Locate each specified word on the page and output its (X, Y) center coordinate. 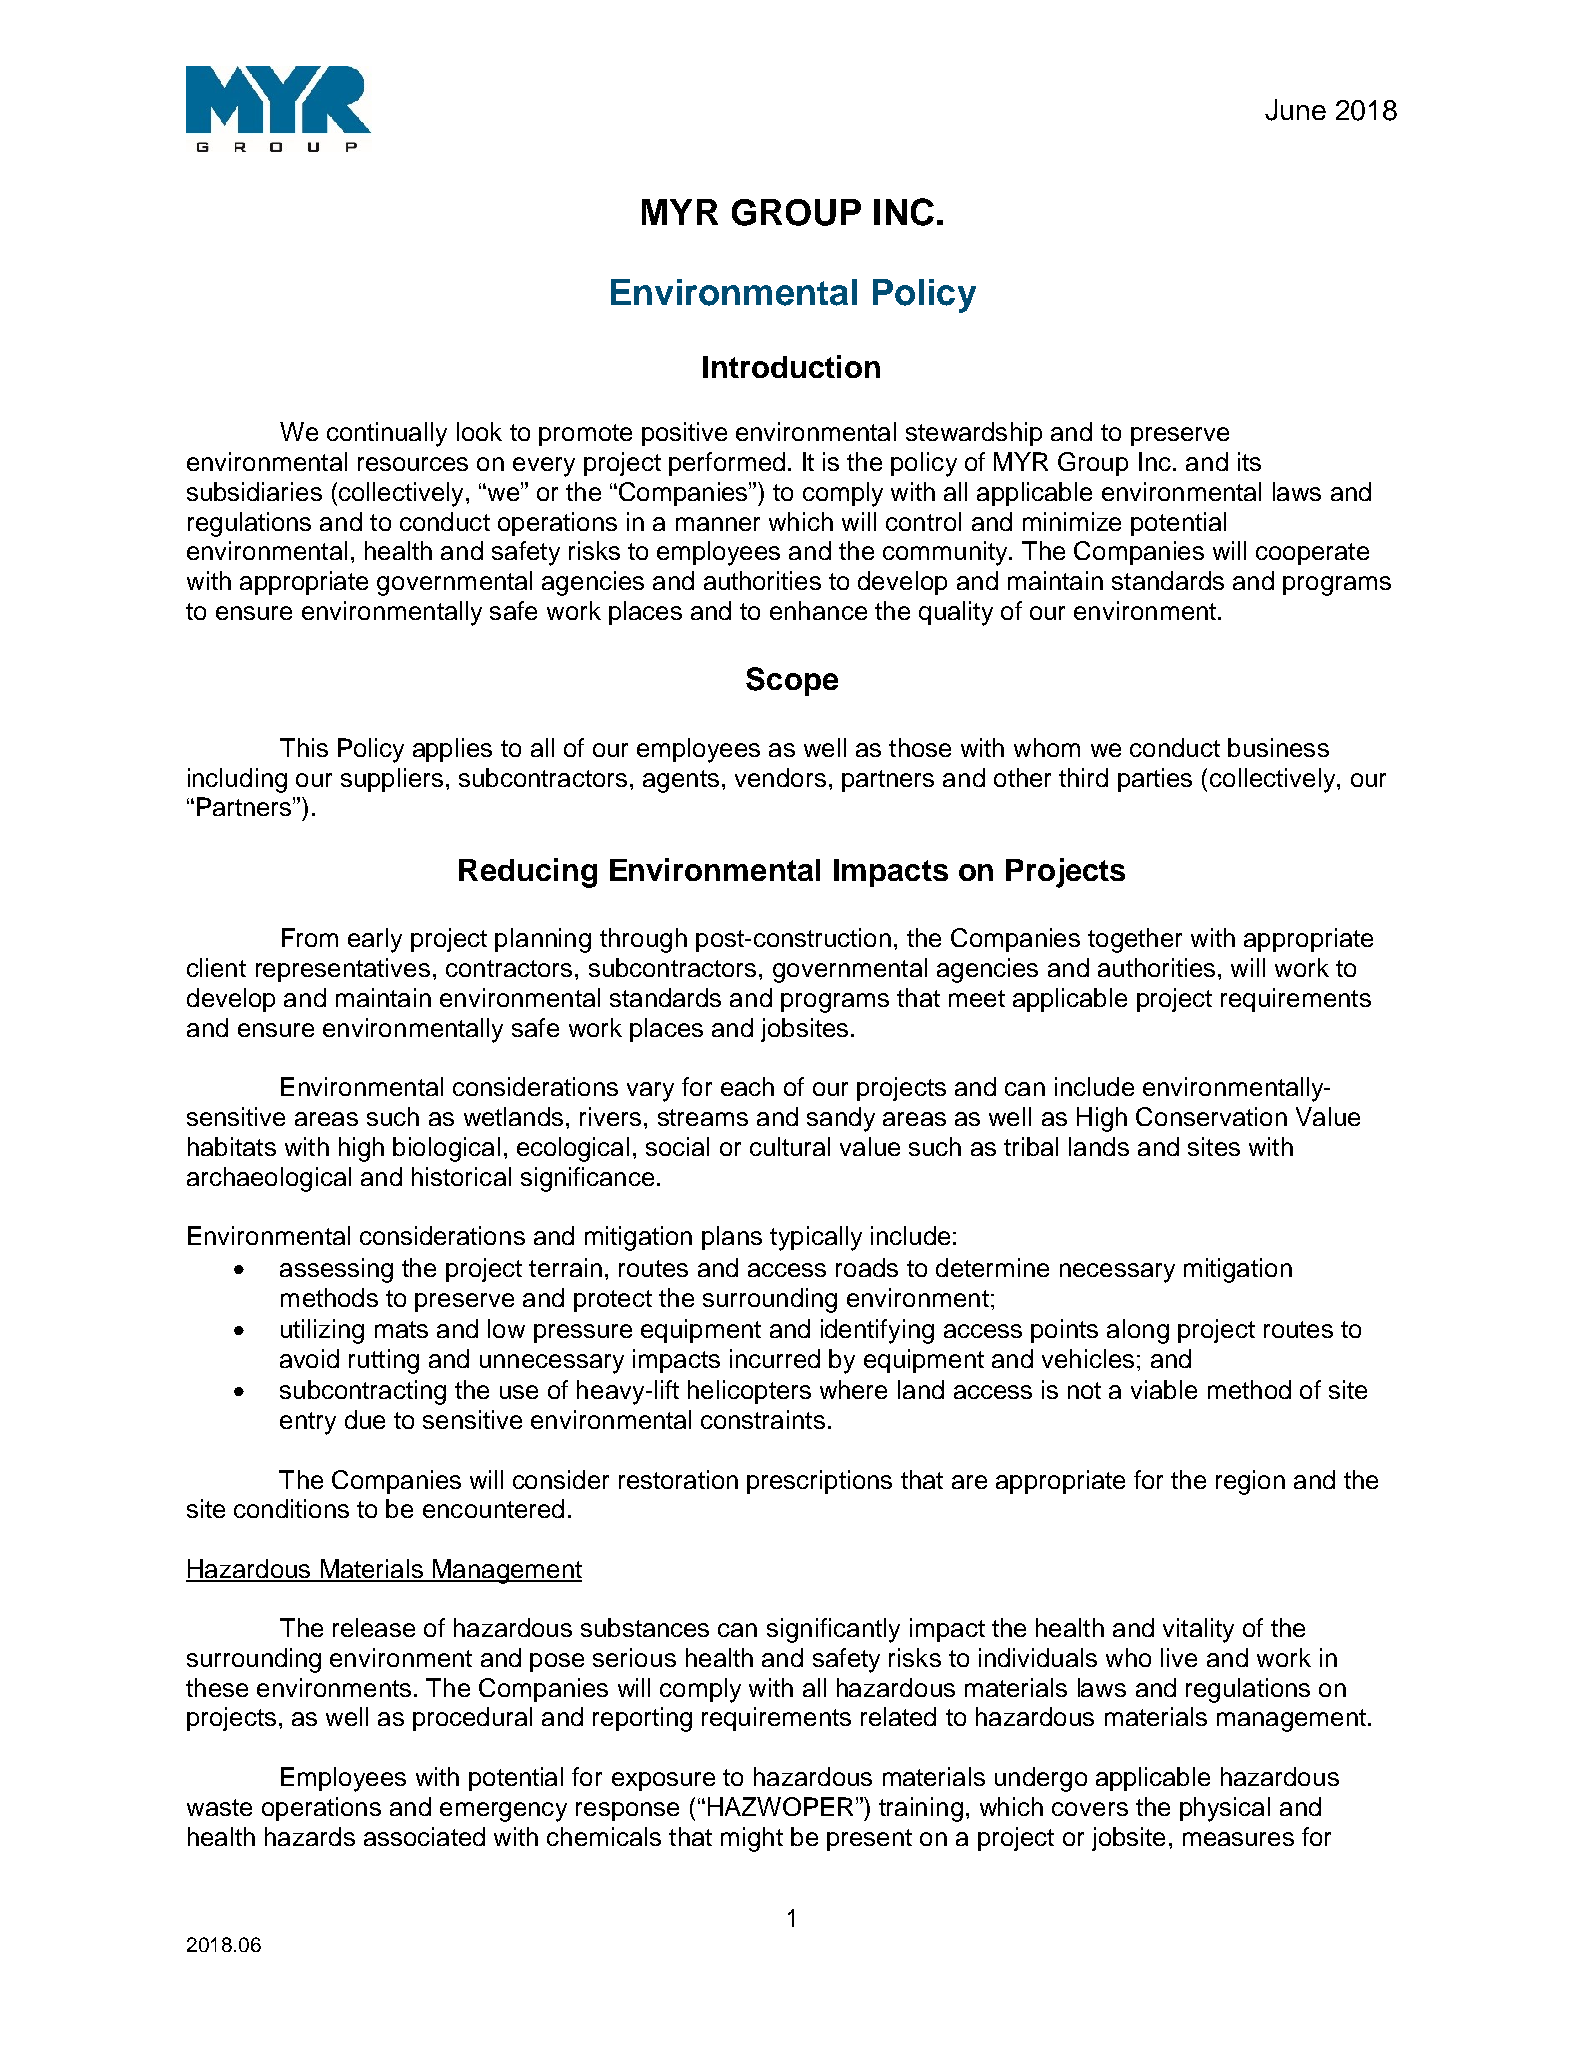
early (375, 940)
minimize (1072, 521)
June (1295, 110)
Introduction (791, 366)
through (643, 940)
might (752, 1839)
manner (718, 524)
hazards (310, 1836)
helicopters (749, 1392)
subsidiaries (254, 491)
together (1135, 940)
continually (387, 434)
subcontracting (363, 1392)
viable (1164, 1389)
